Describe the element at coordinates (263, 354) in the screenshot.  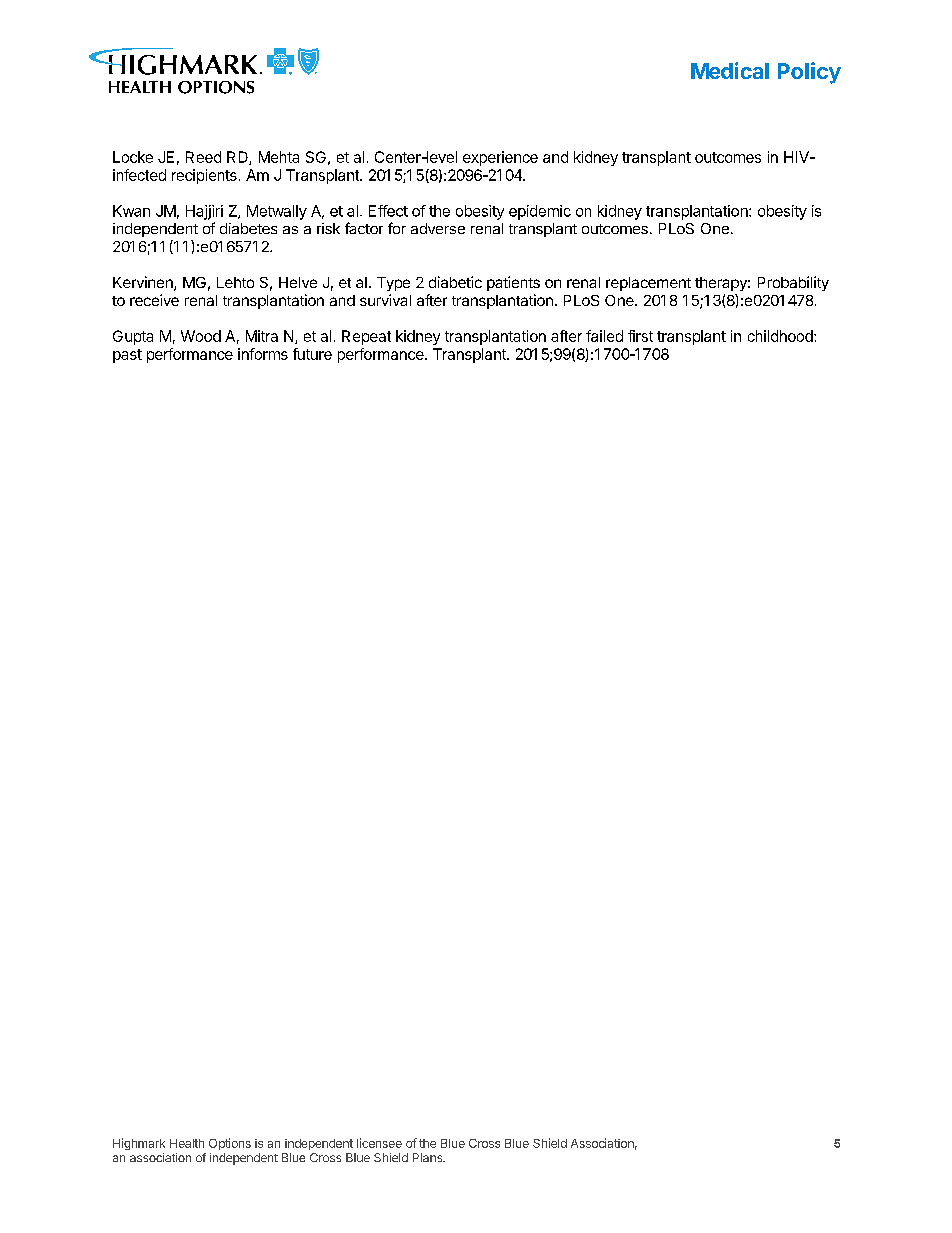
I see `informs` at that location.
